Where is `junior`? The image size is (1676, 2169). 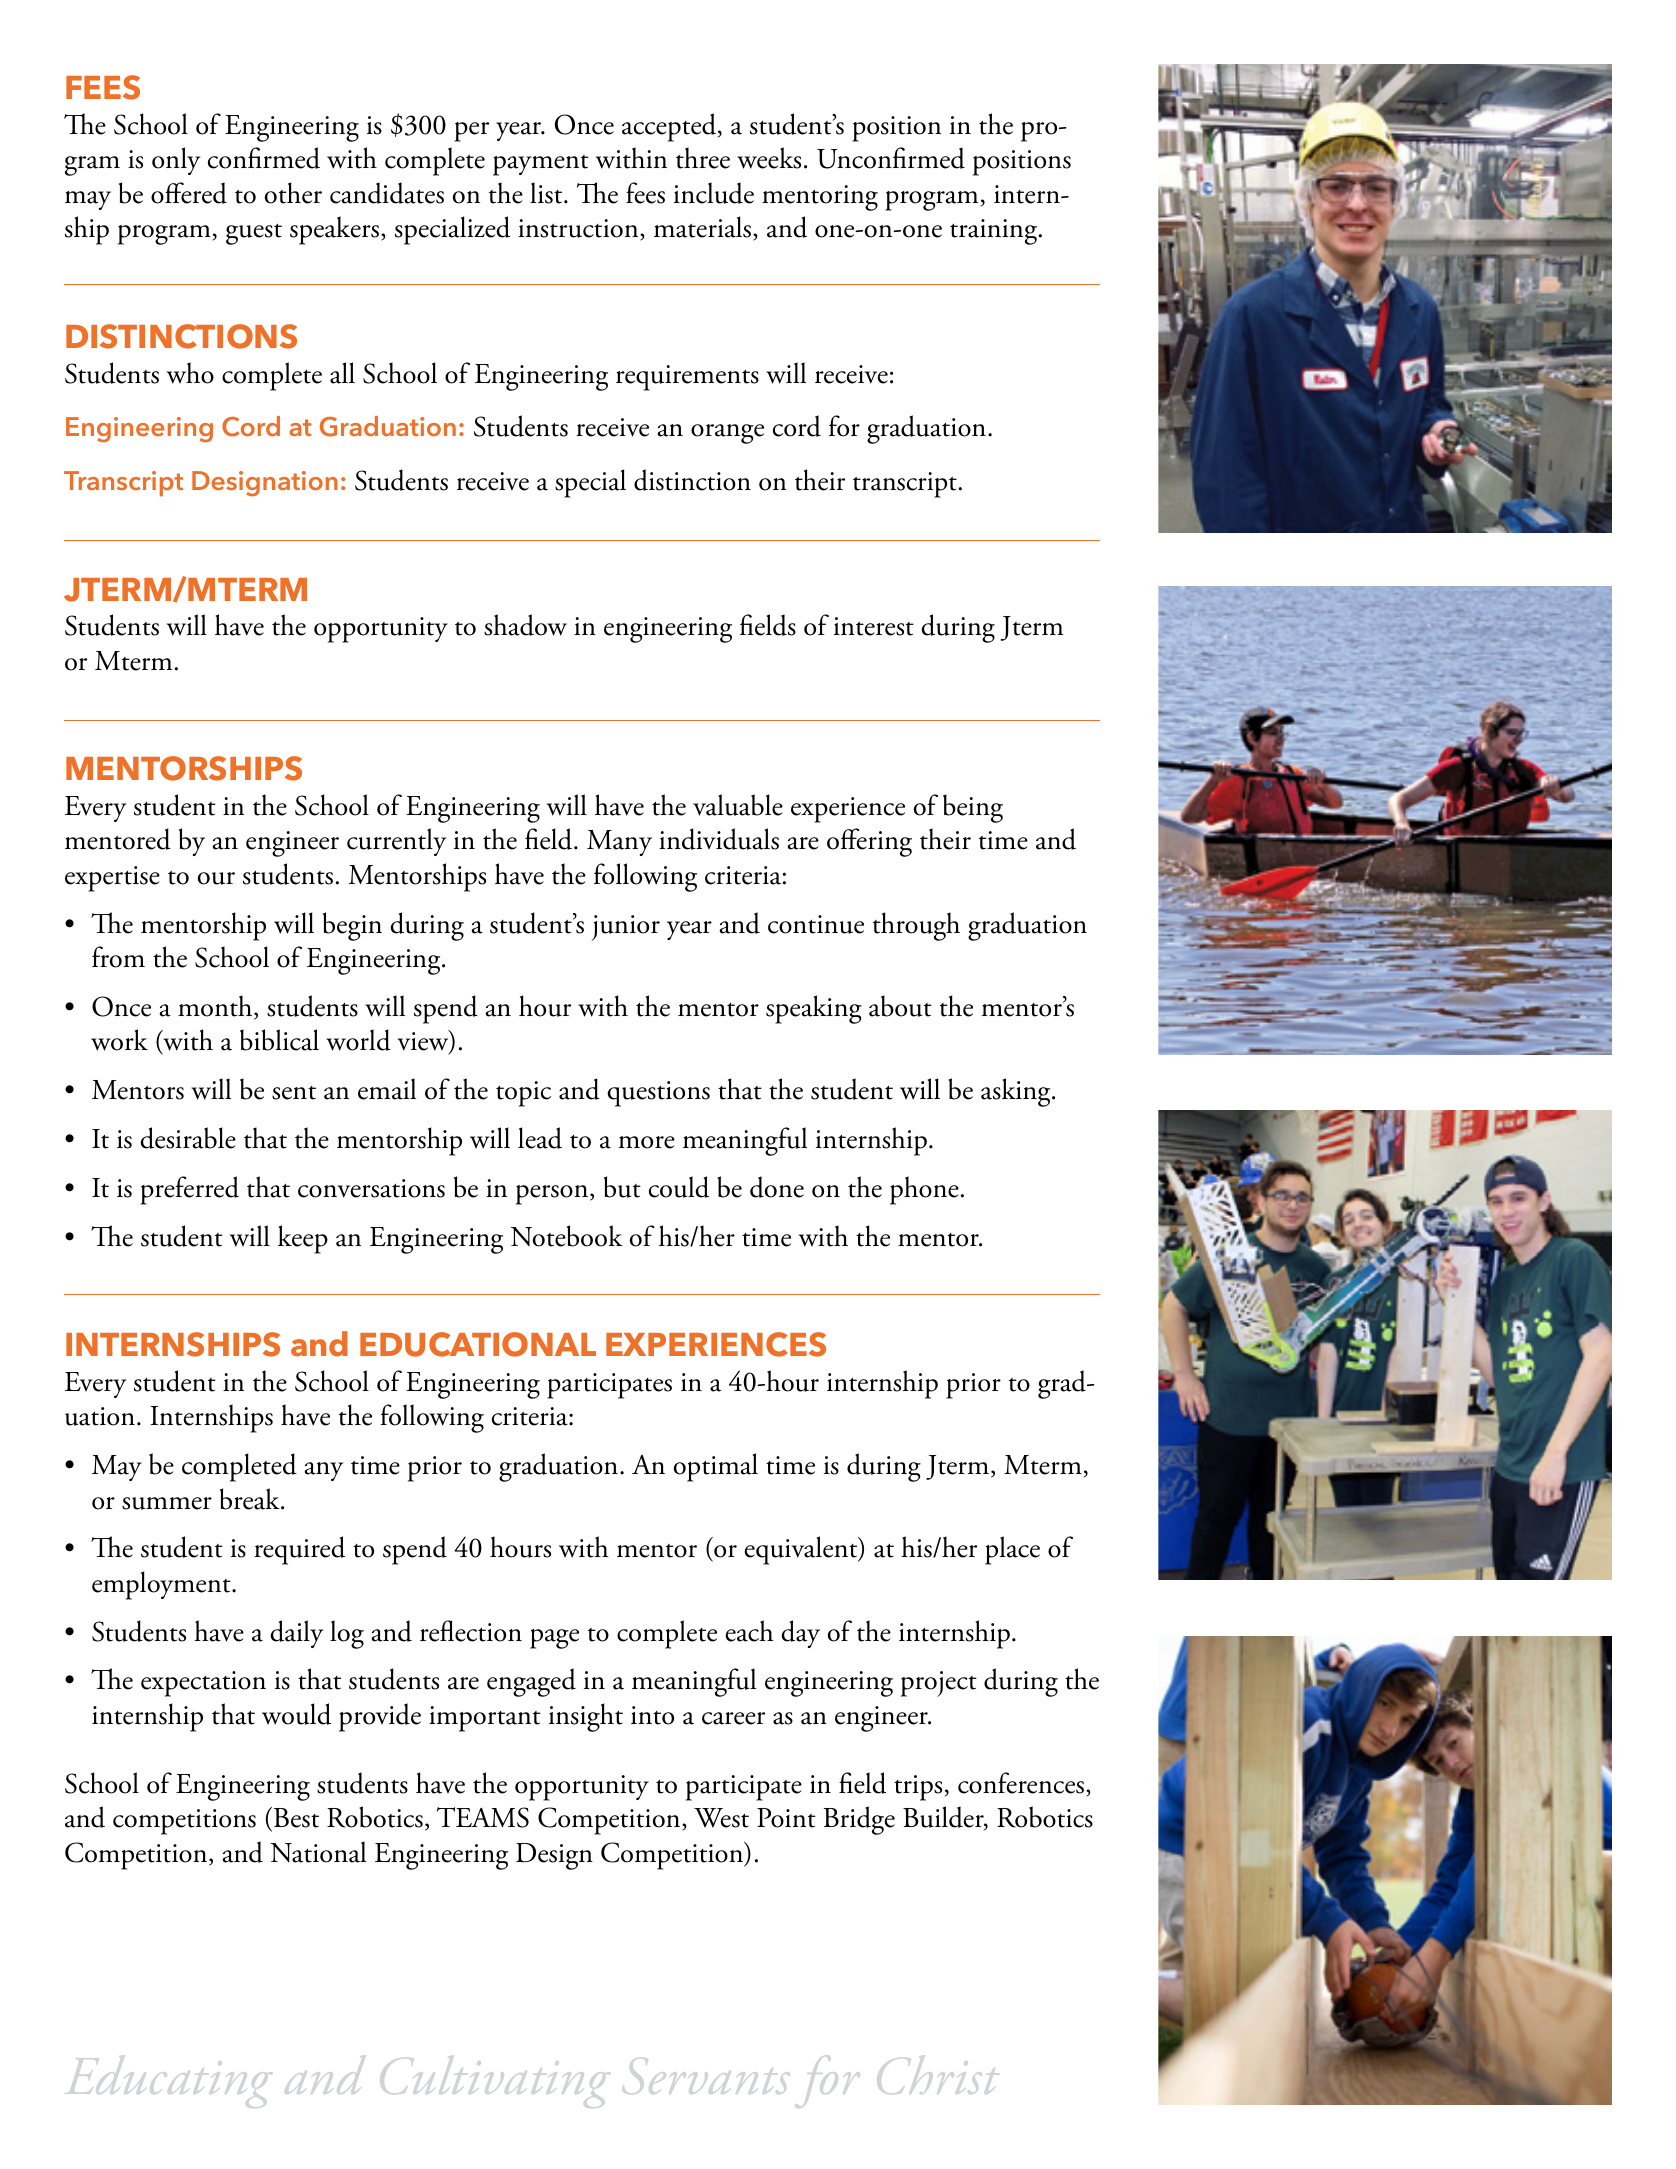 junior is located at coordinates (625, 928).
